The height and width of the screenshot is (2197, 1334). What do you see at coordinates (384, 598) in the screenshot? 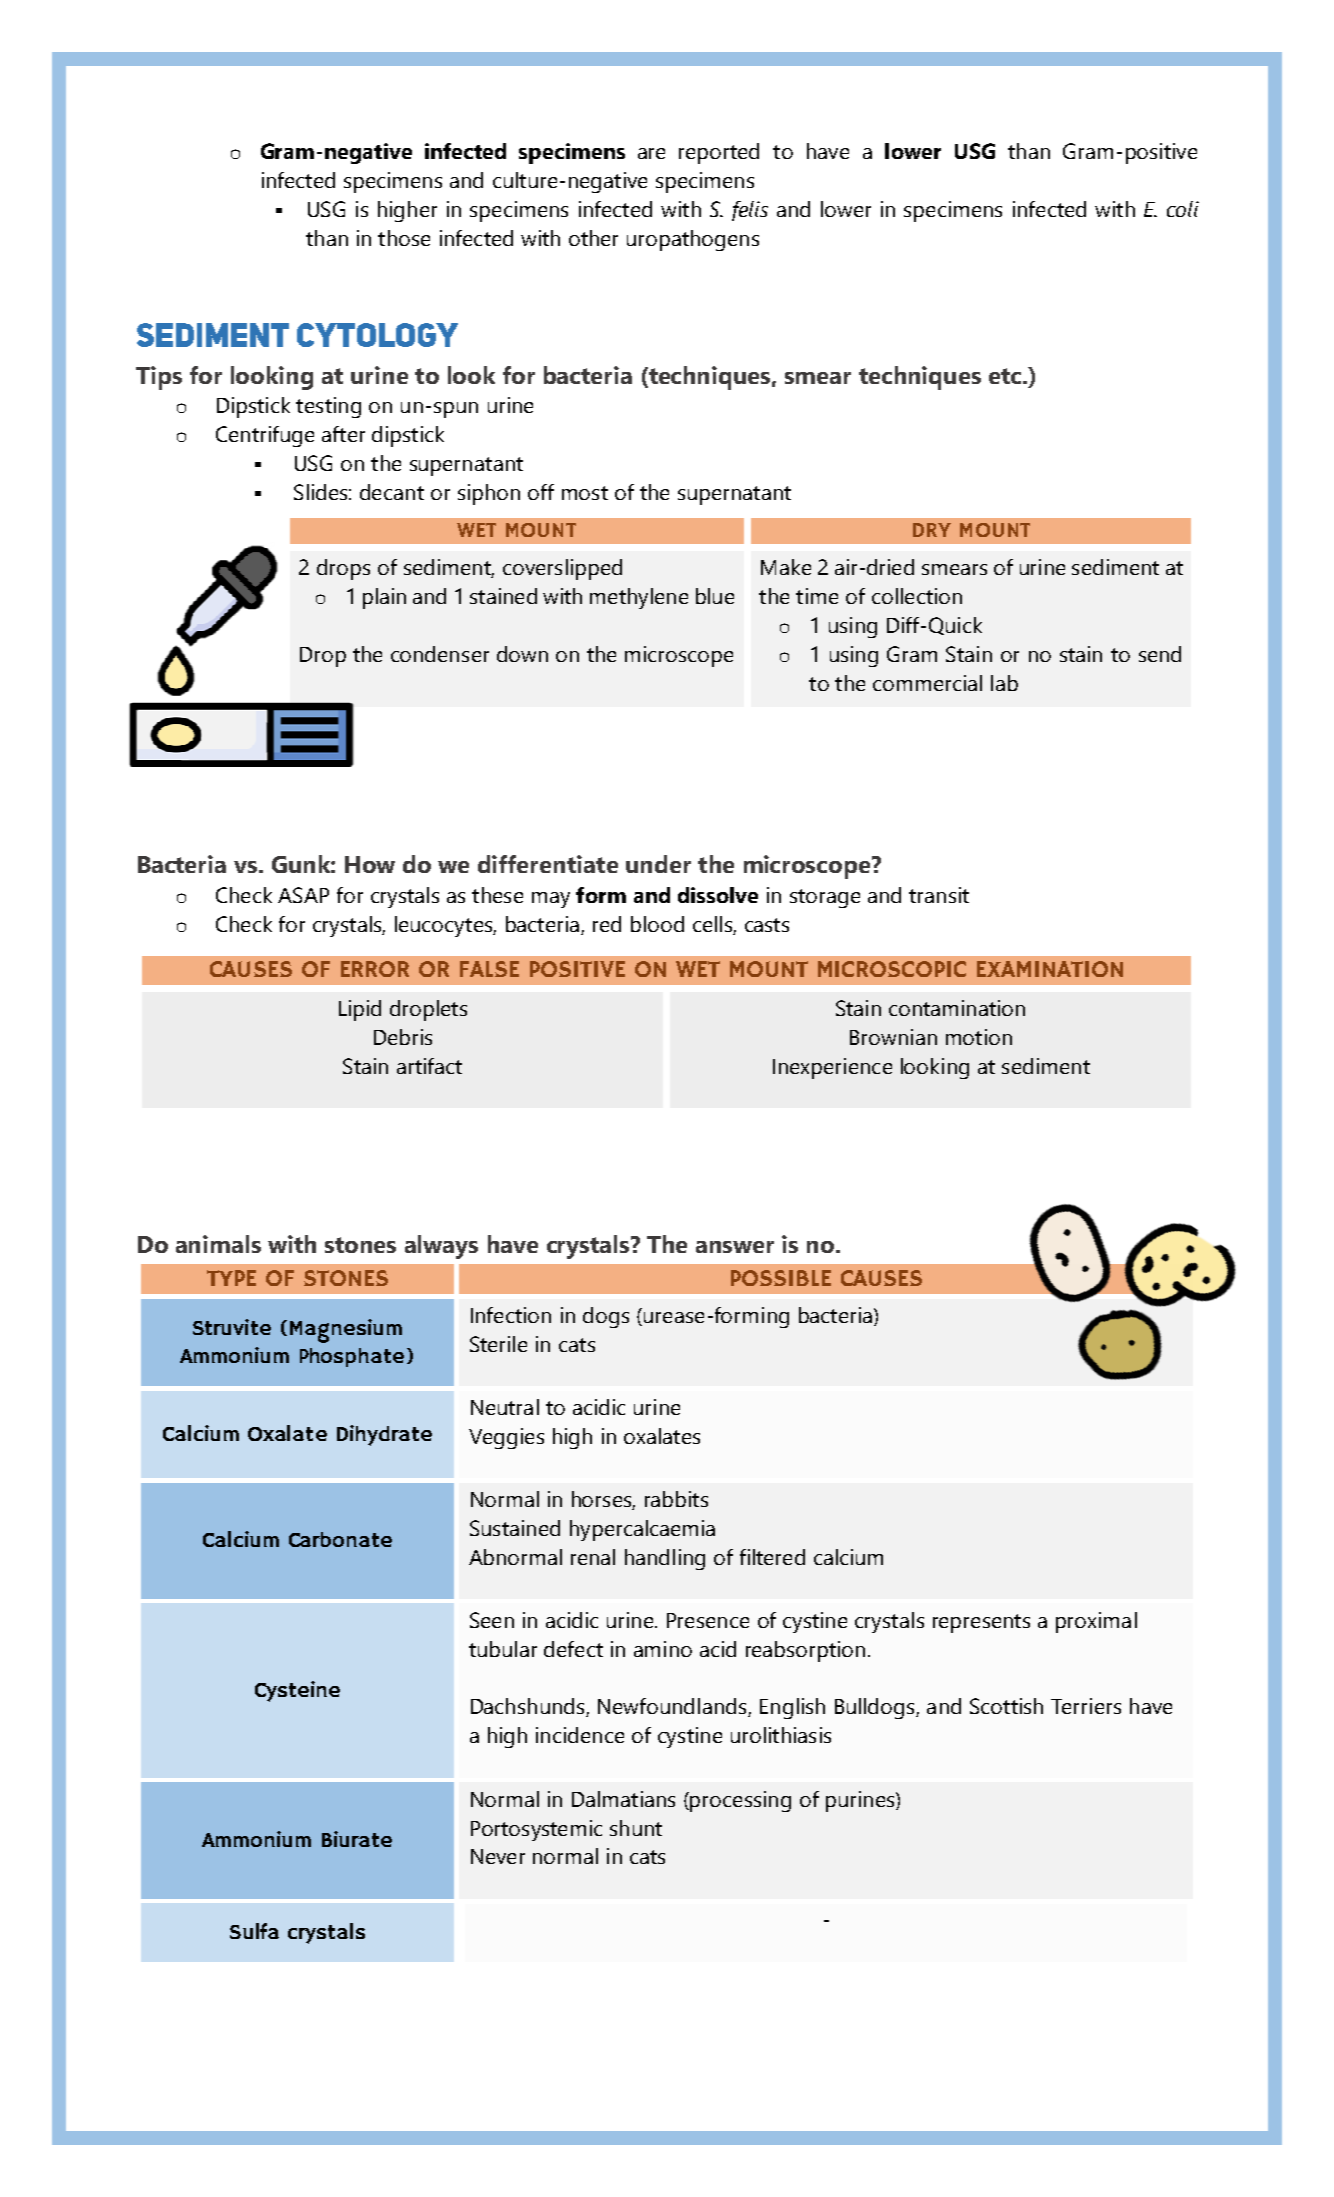
I see `plain` at bounding box center [384, 598].
